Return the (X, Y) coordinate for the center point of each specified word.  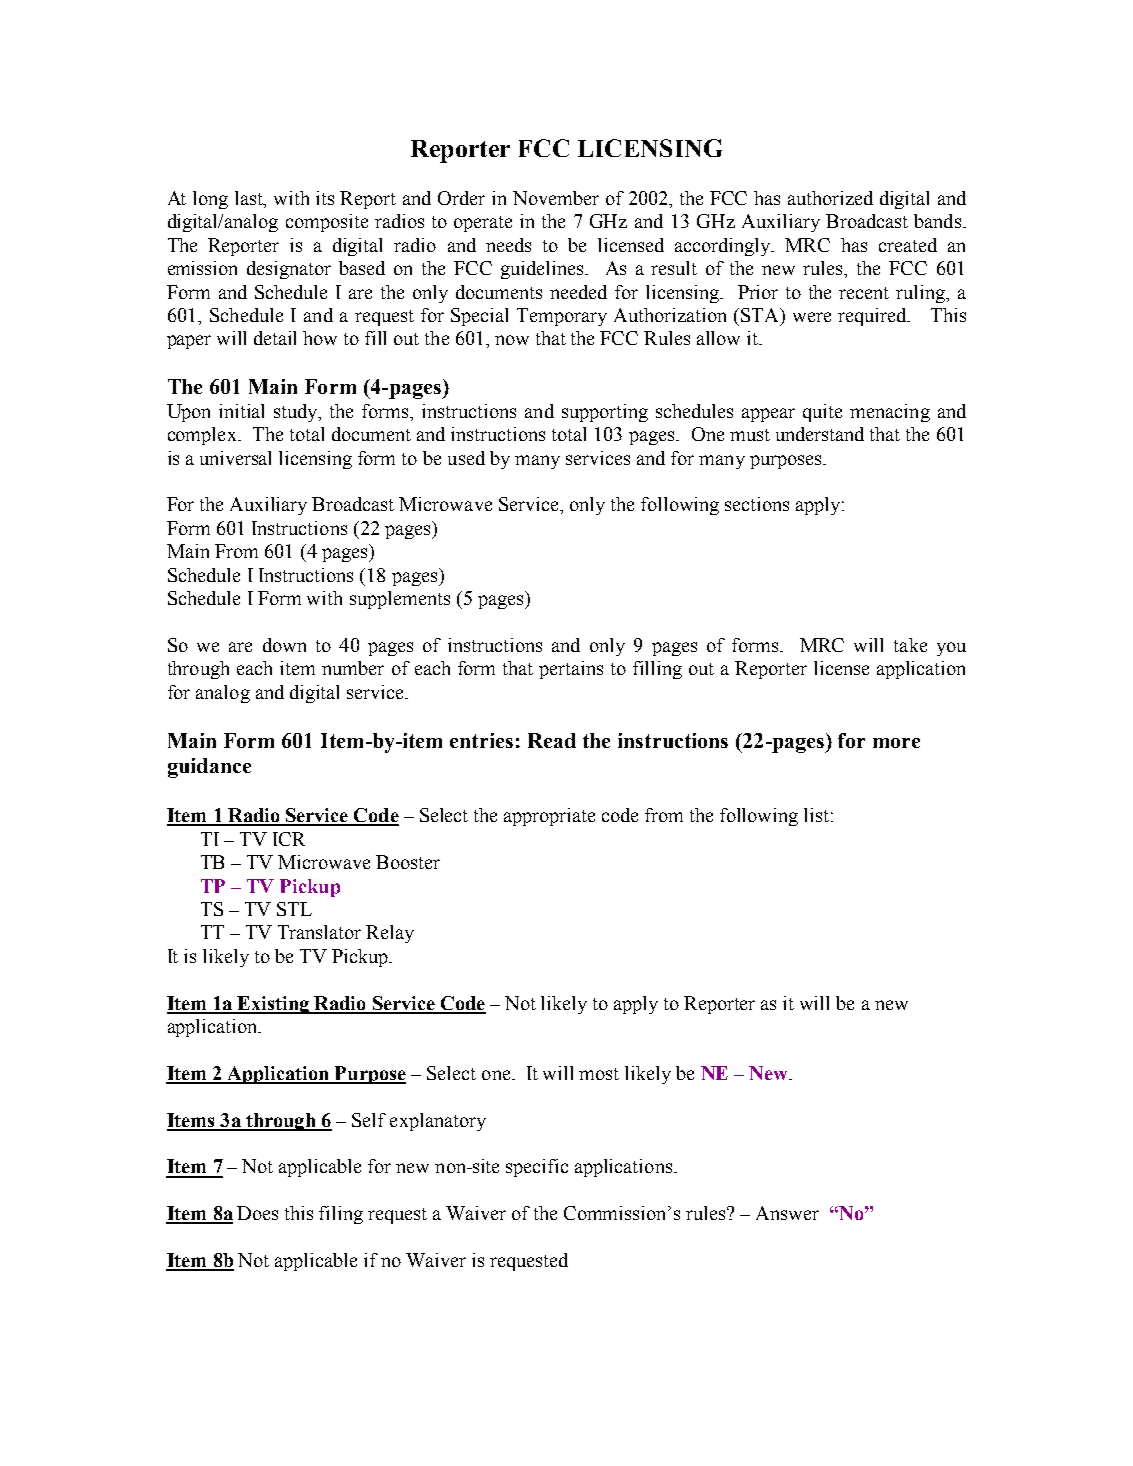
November (556, 198)
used (466, 458)
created (908, 245)
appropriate (549, 817)
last (250, 199)
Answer (787, 1213)
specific (537, 1168)
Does (257, 1213)
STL (294, 909)
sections (757, 504)
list (818, 815)
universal (235, 458)
